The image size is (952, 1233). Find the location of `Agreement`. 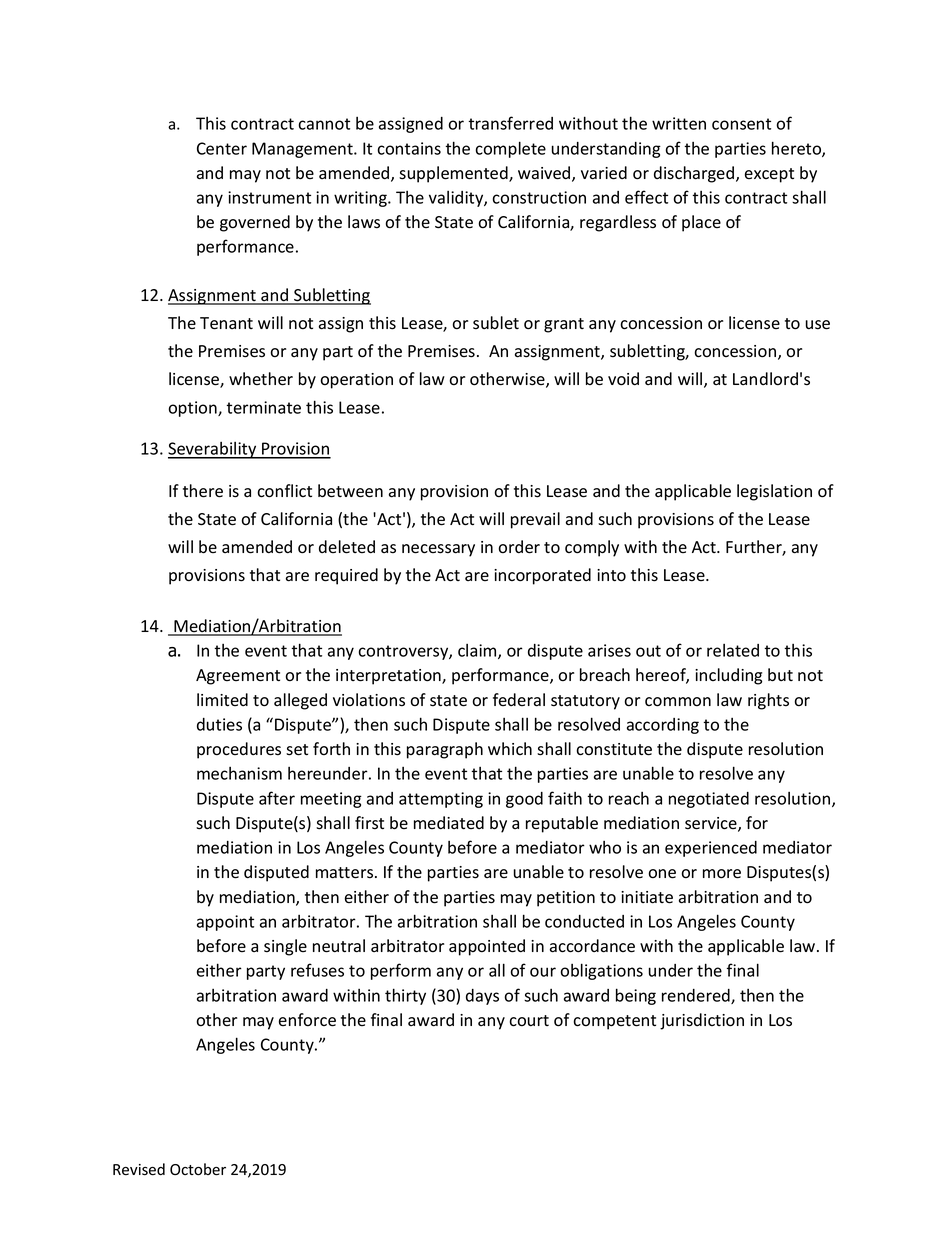

Agreement is located at coordinates (238, 677).
